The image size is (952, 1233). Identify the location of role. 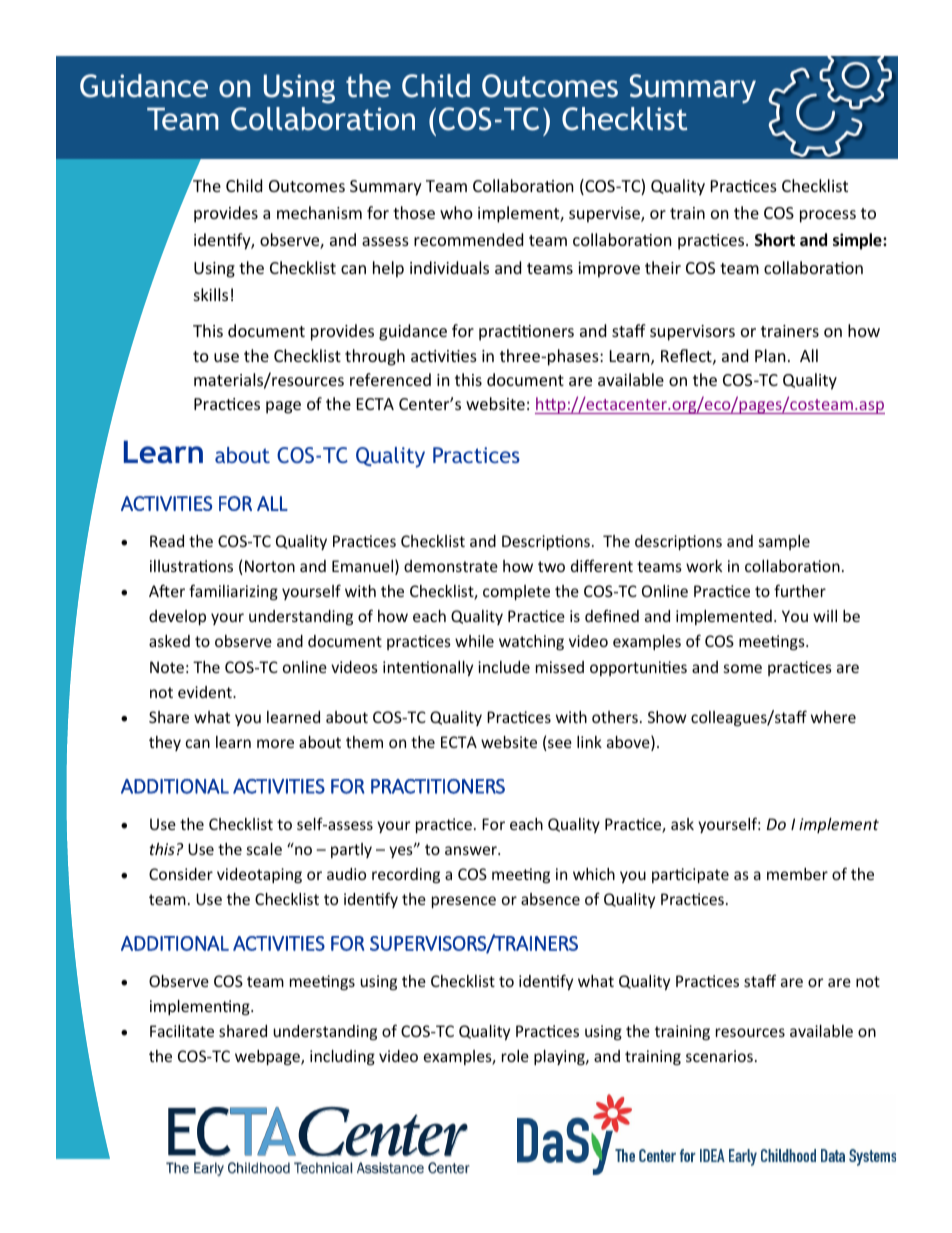
(515, 1056).
